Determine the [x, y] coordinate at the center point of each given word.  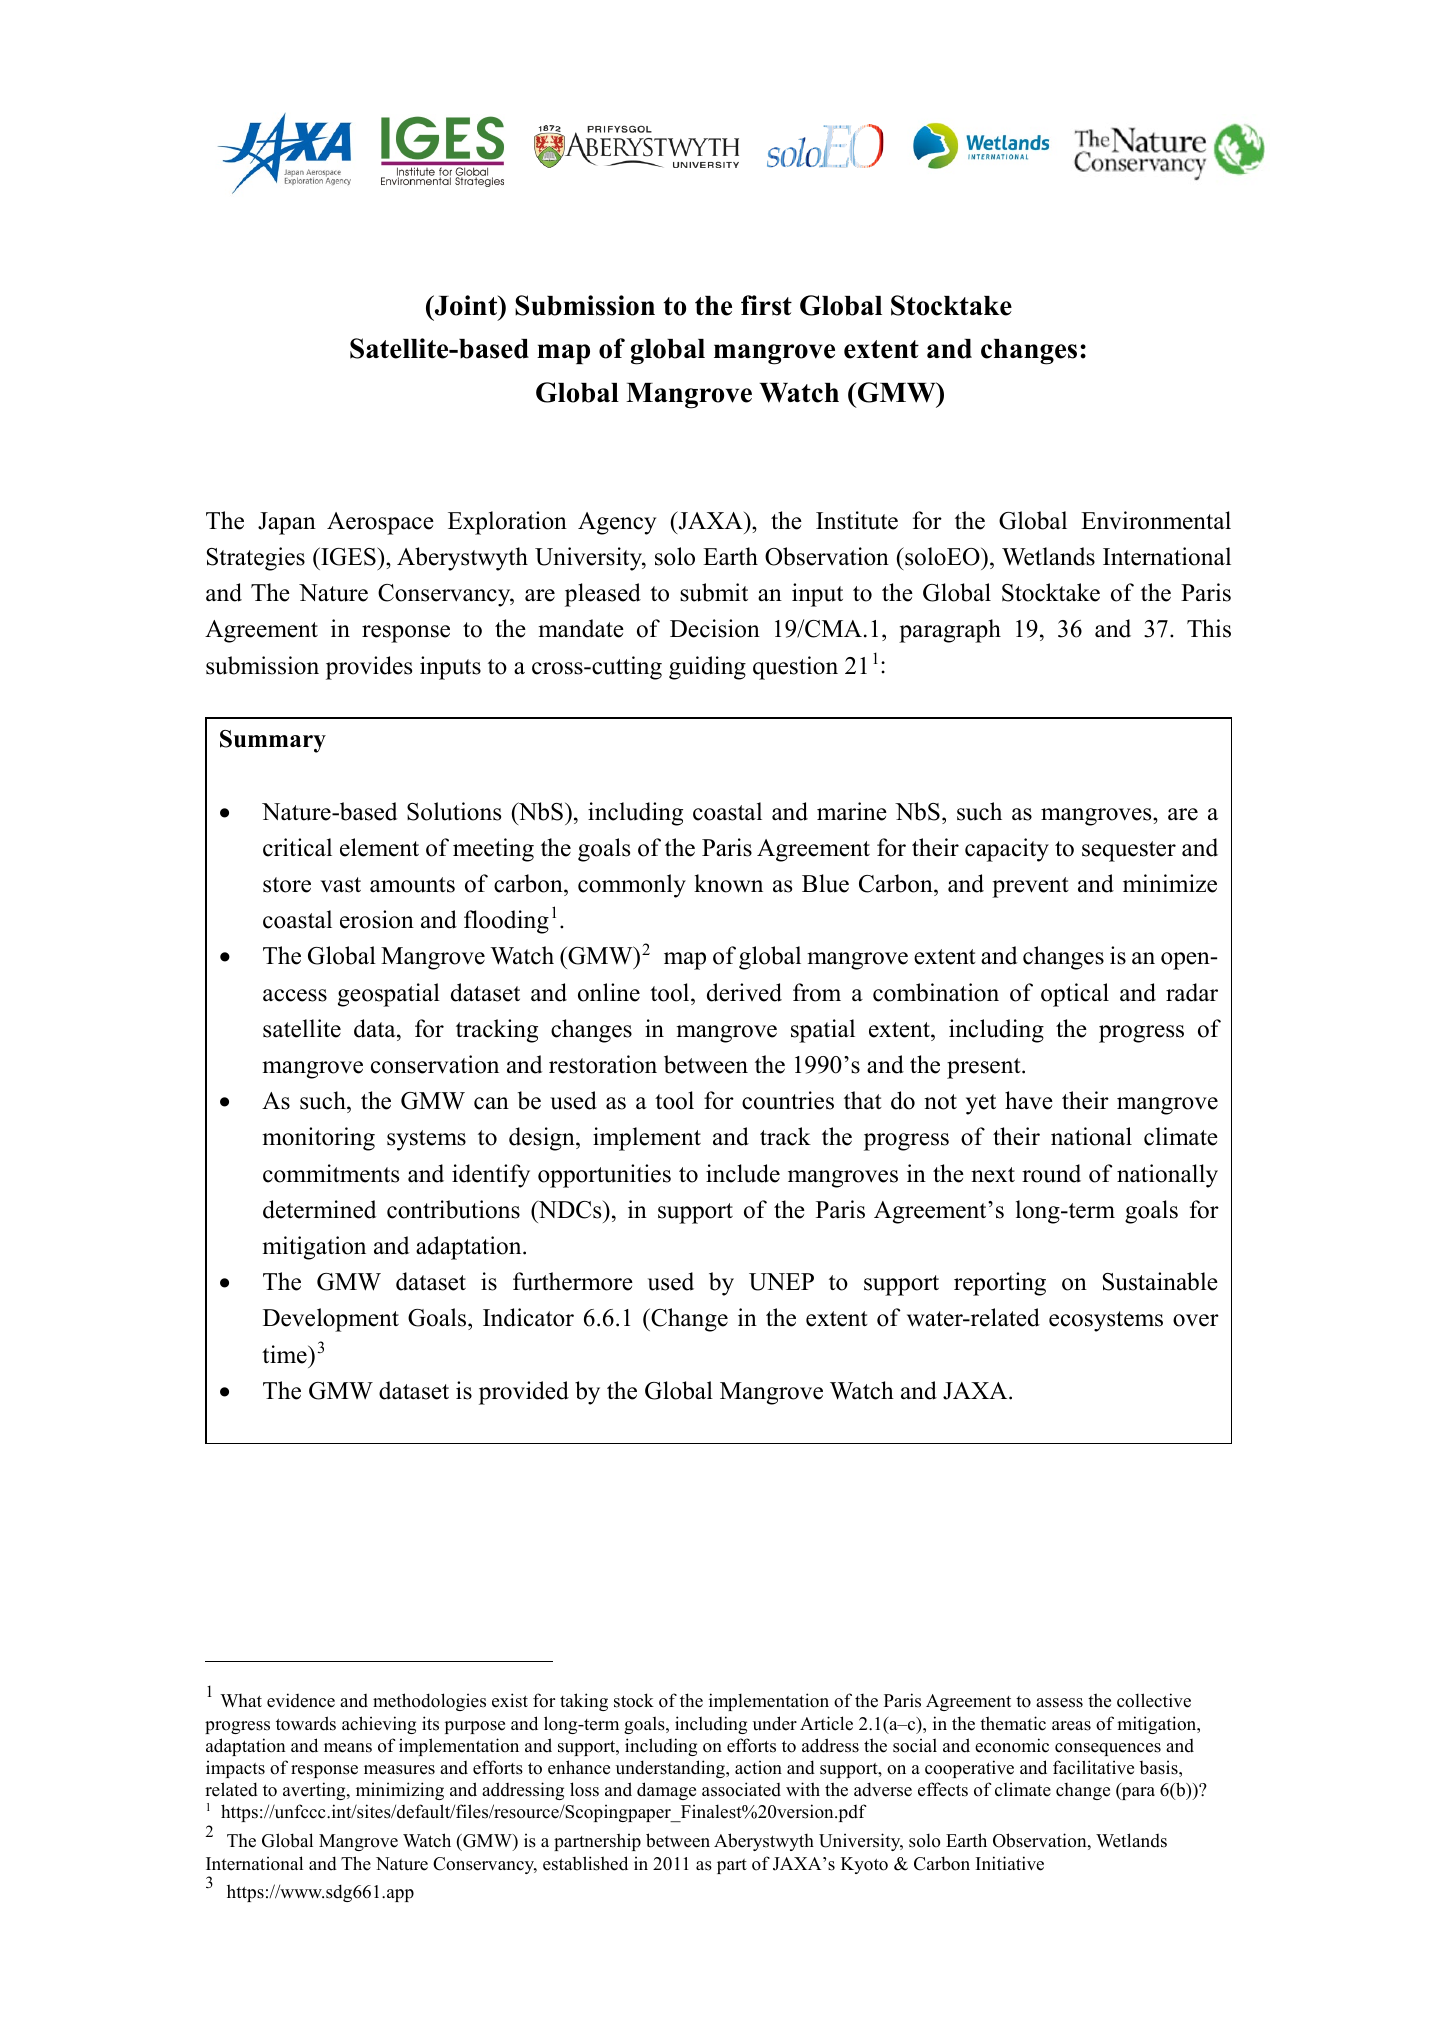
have [1029, 1100]
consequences [1108, 1749]
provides [369, 668]
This [1209, 628]
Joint [466, 305]
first [766, 305]
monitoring [318, 1139]
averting [315, 1791]
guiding [707, 668]
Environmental [1156, 520]
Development [331, 1320]
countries [788, 1100]
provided [524, 1393]
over [1196, 1320]
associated [741, 1789]
